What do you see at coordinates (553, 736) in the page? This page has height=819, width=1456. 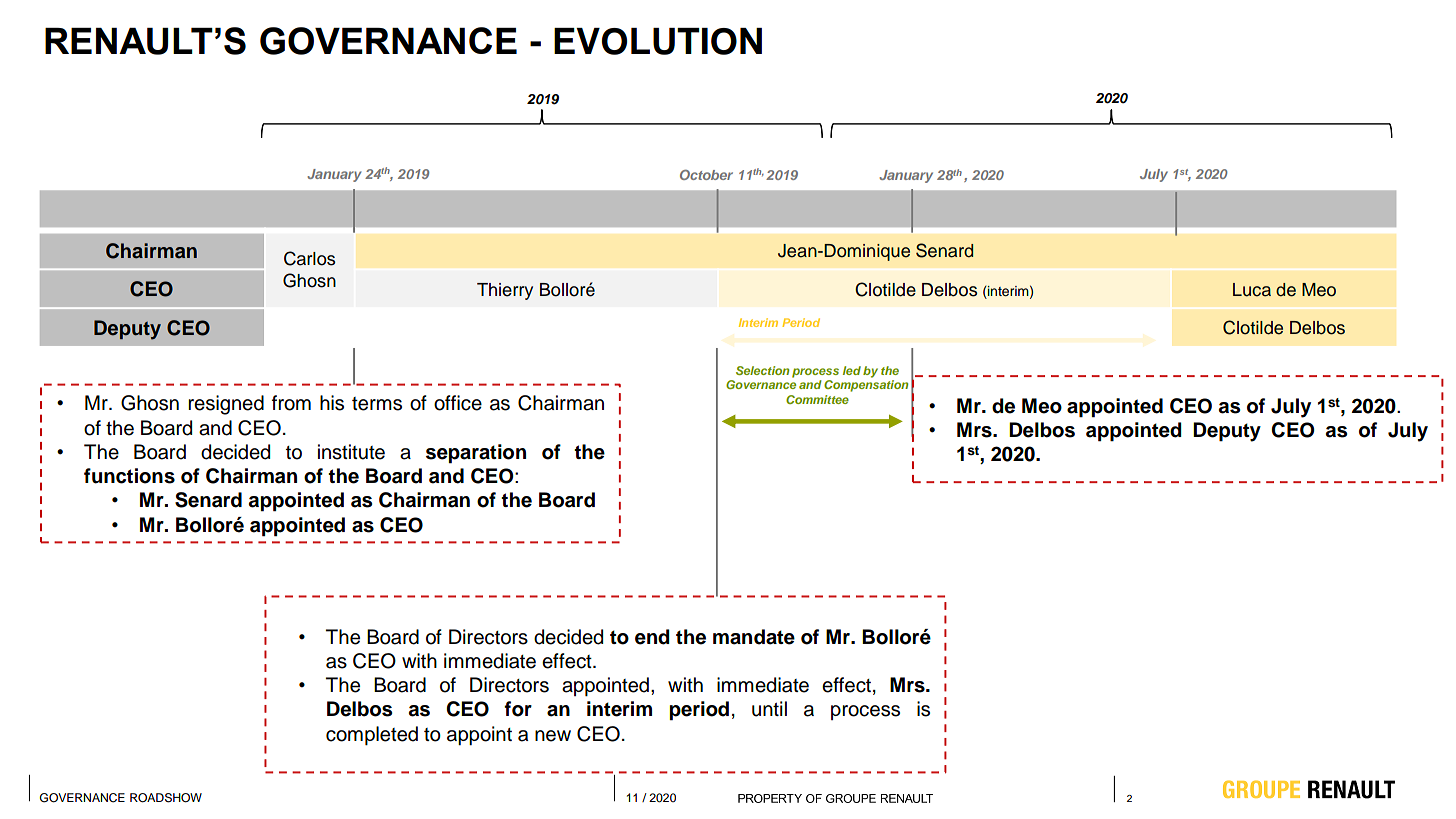 I see `new` at bounding box center [553, 736].
